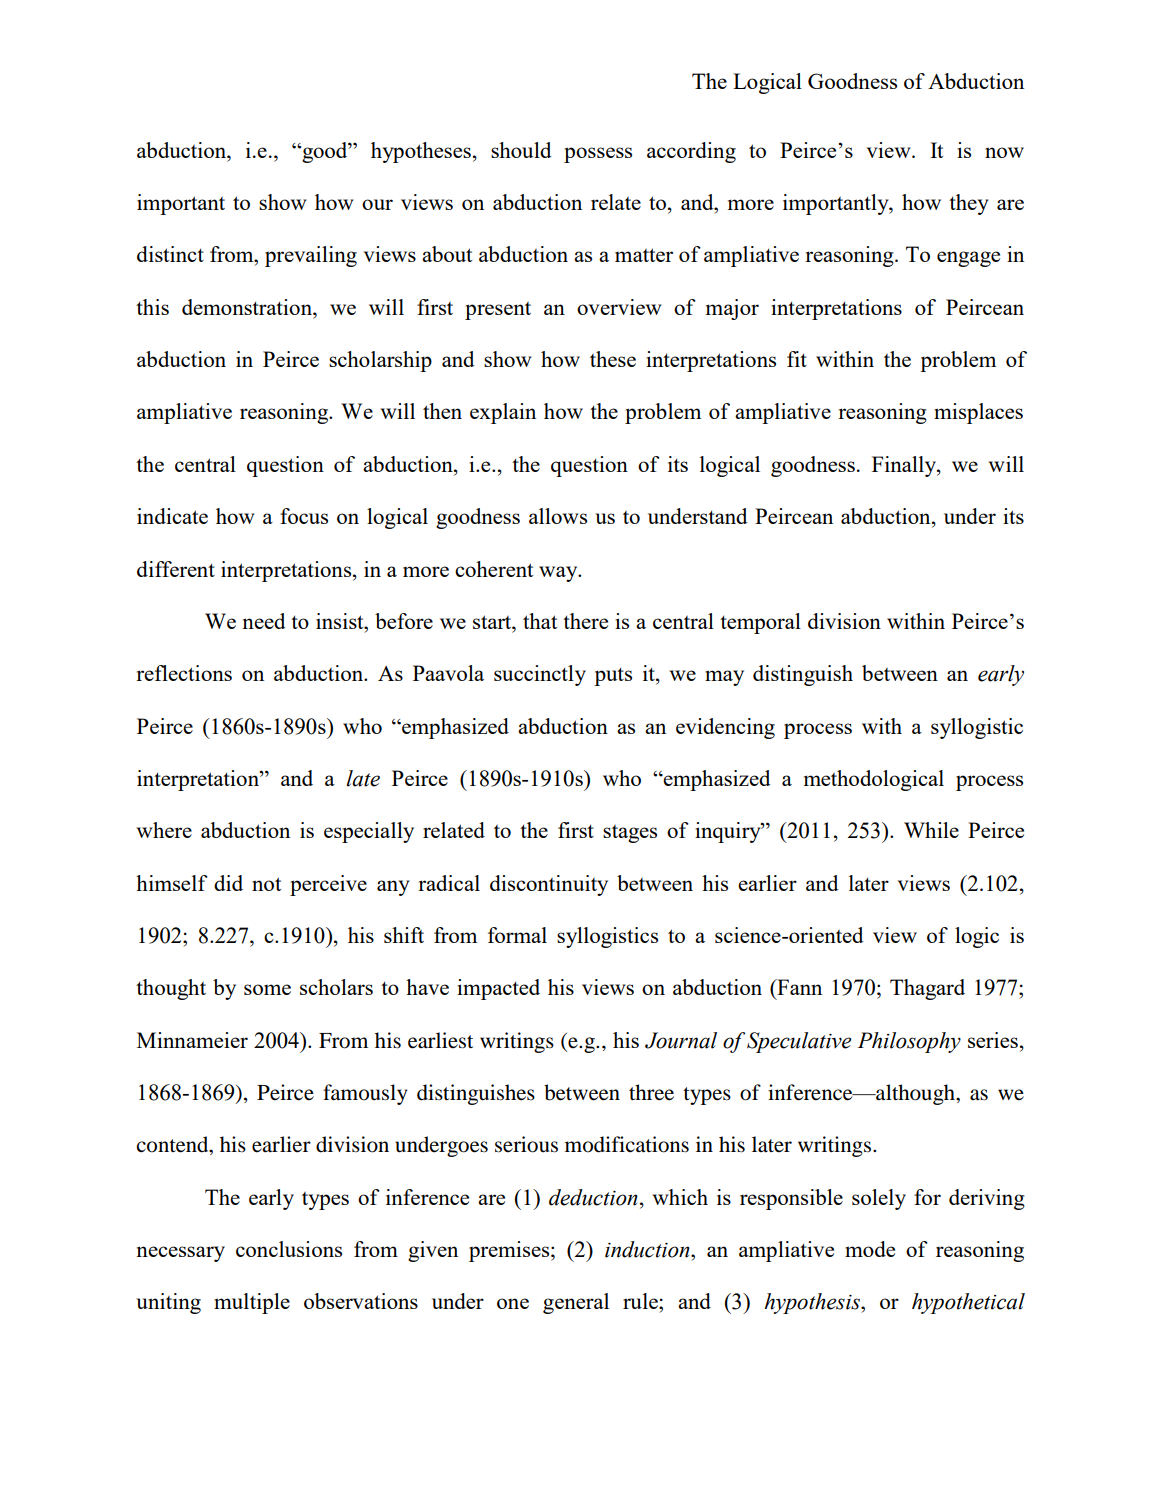 The image size is (1161, 1502). Describe the element at coordinates (304, 516) in the screenshot. I see `focus` at that location.
